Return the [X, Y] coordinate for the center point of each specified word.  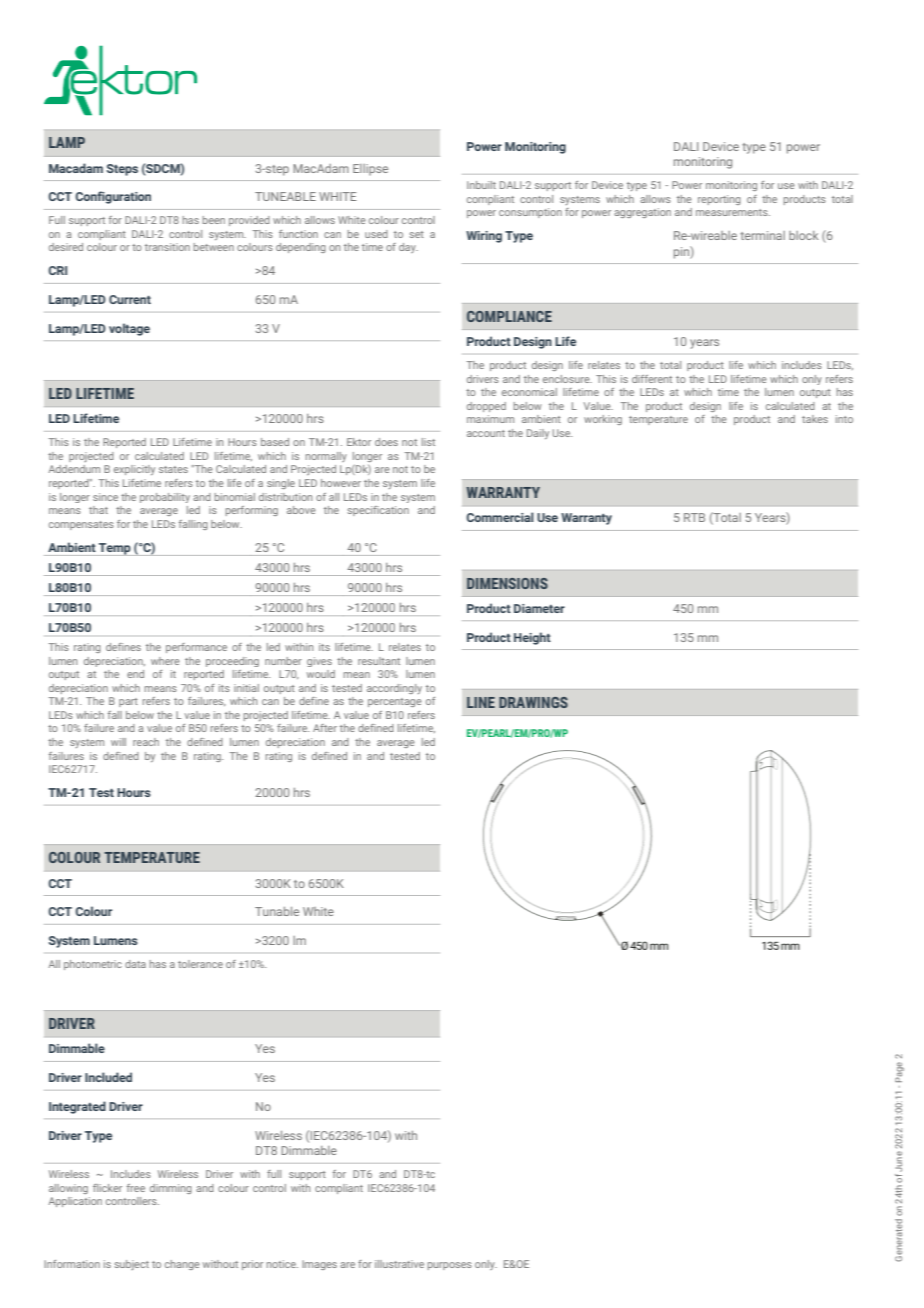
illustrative [399, 1264]
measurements [733, 212]
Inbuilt [481, 185]
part [128, 702]
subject [131, 1265]
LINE [481, 702]
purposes [450, 1266]
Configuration [113, 197]
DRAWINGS [533, 702]
